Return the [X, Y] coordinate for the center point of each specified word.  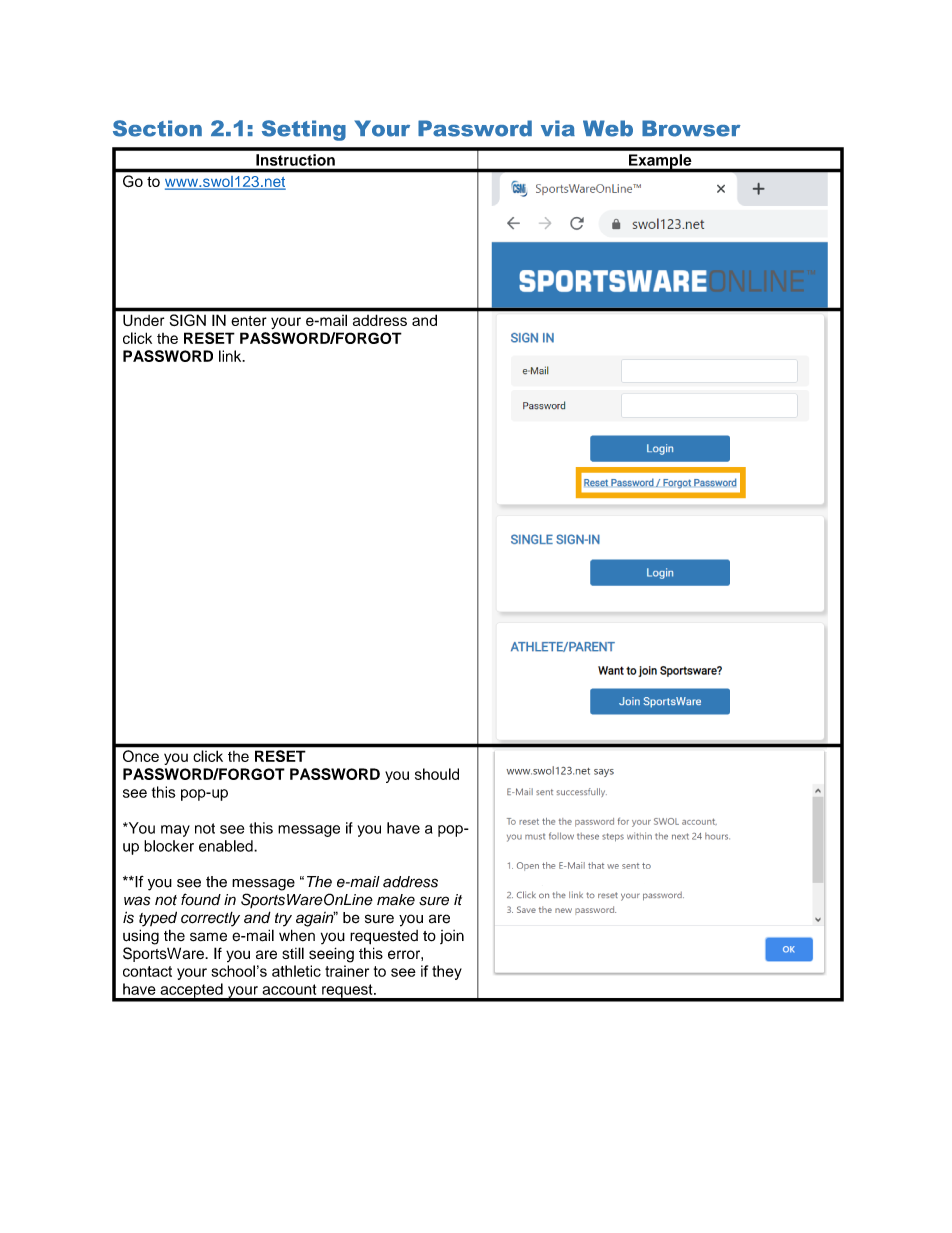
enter [249, 321]
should [437, 774]
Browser [691, 128]
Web [608, 128]
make [396, 900]
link [231, 356]
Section [157, 128]
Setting [304, 130]
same [208, 937]
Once [141, 756]
